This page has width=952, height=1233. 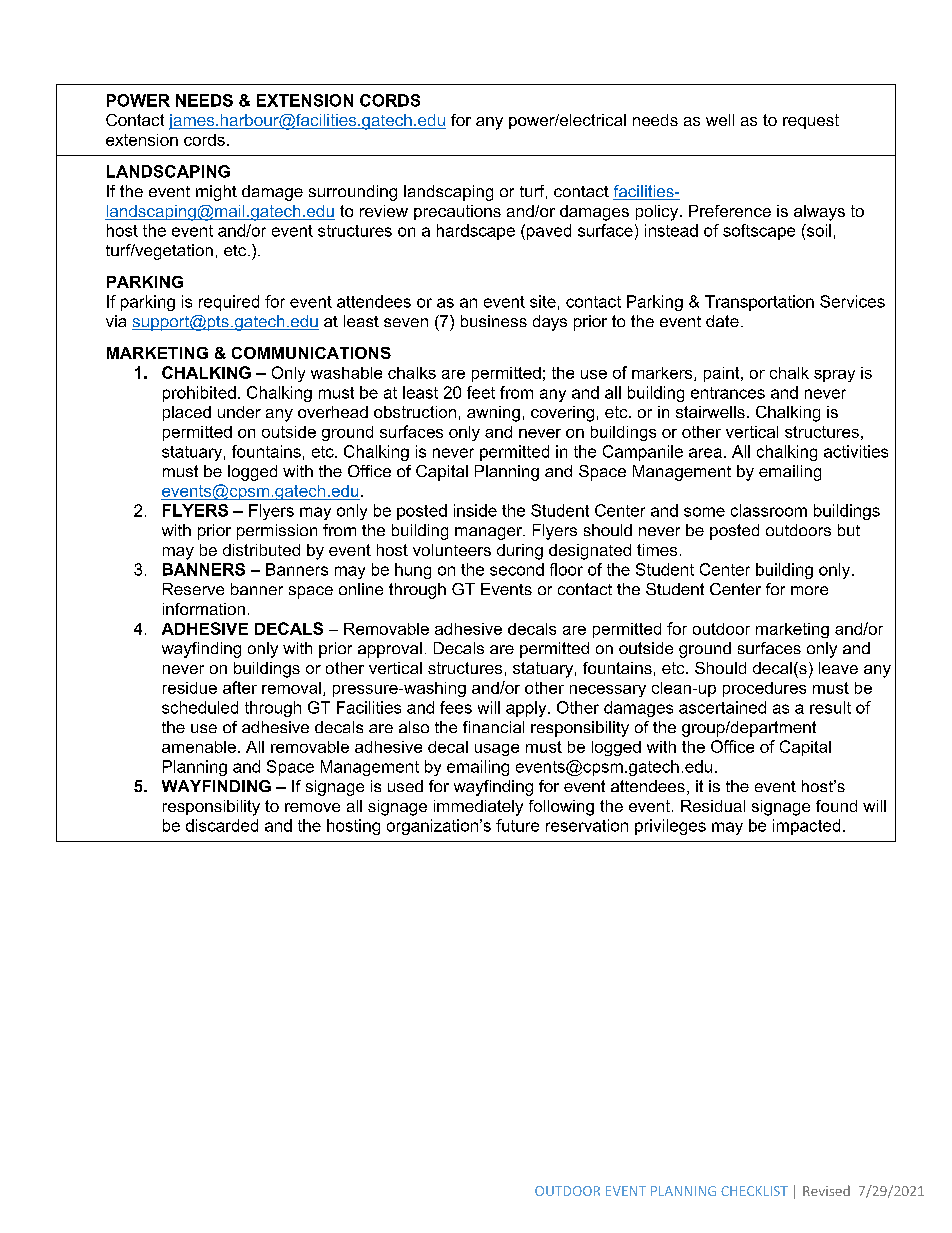 I want to click on precautions, so click(x=457, y=212).
